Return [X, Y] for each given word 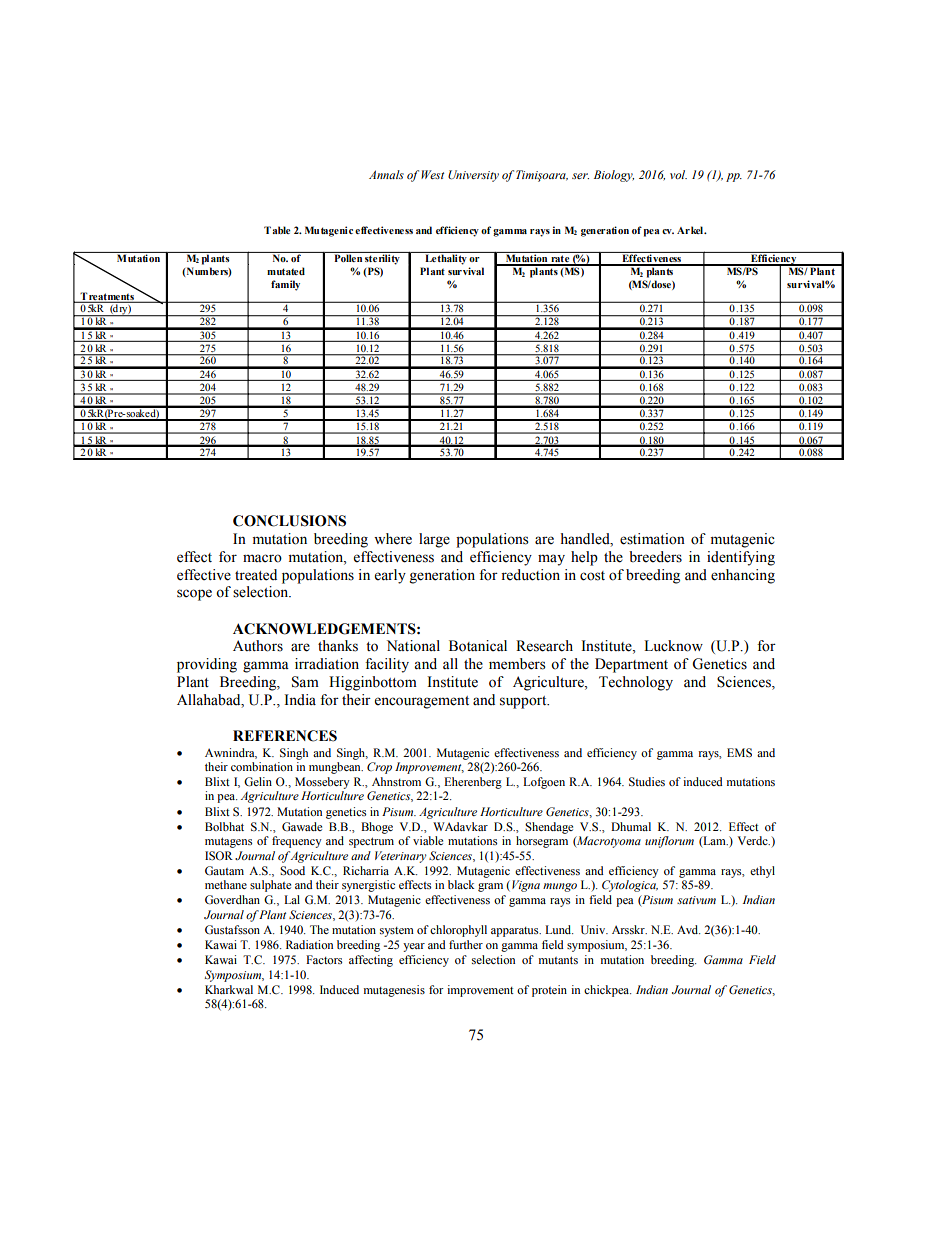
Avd [688, 929]
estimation [652, 539]
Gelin [258, 782]
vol [678, 174]
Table [277, 230]
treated [256, 575]
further [466, 944]
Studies [647, 781]
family [285, 285]
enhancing [743, 576]
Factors [324, 959]
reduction [530, 575]
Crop [379, 768]
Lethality [446, 258]
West [432, 174]
